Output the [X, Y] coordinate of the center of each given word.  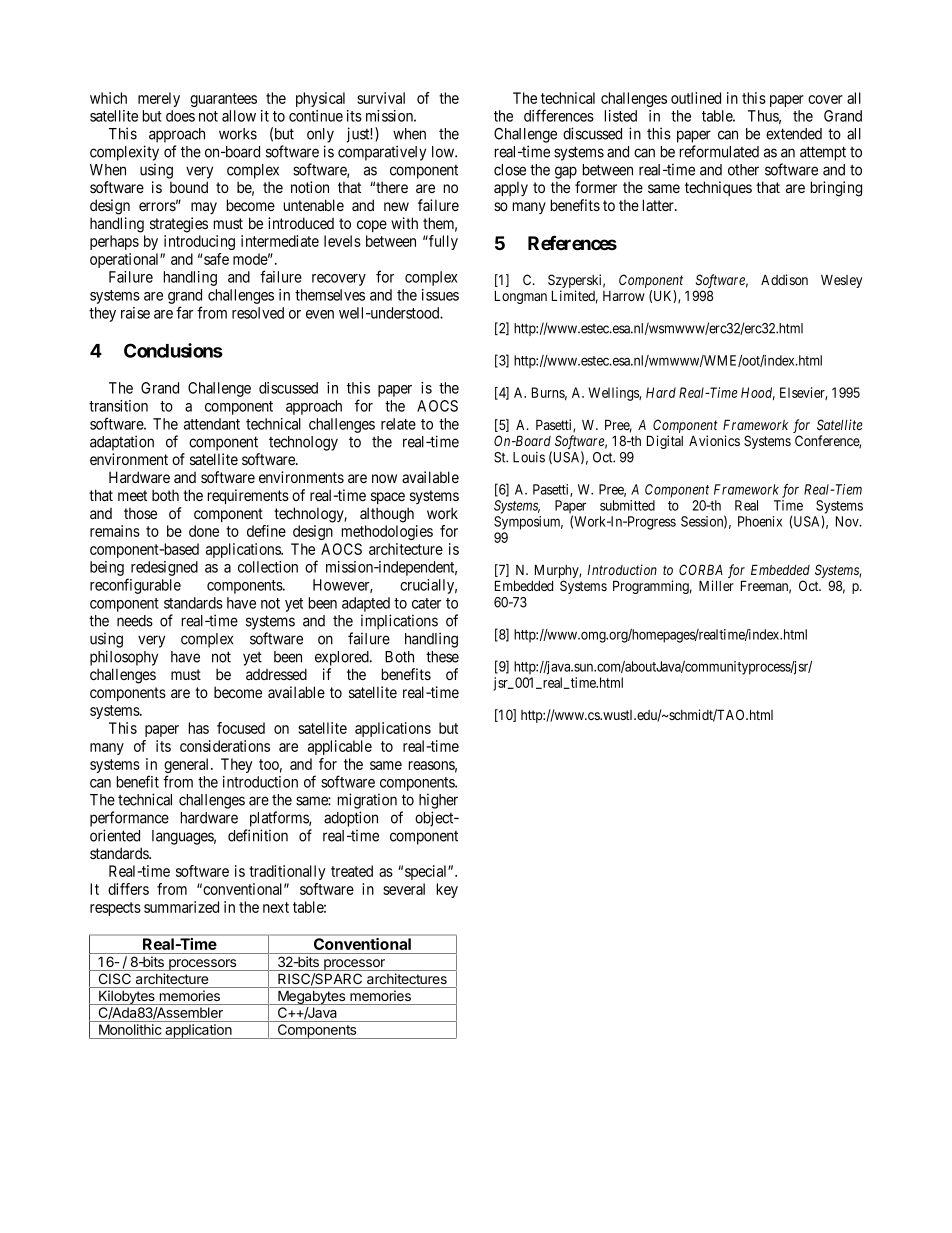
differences [559, 115]
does [180, 116]
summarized [181, 907]
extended [794, 134]
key [447, 890]
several [404, 889]
